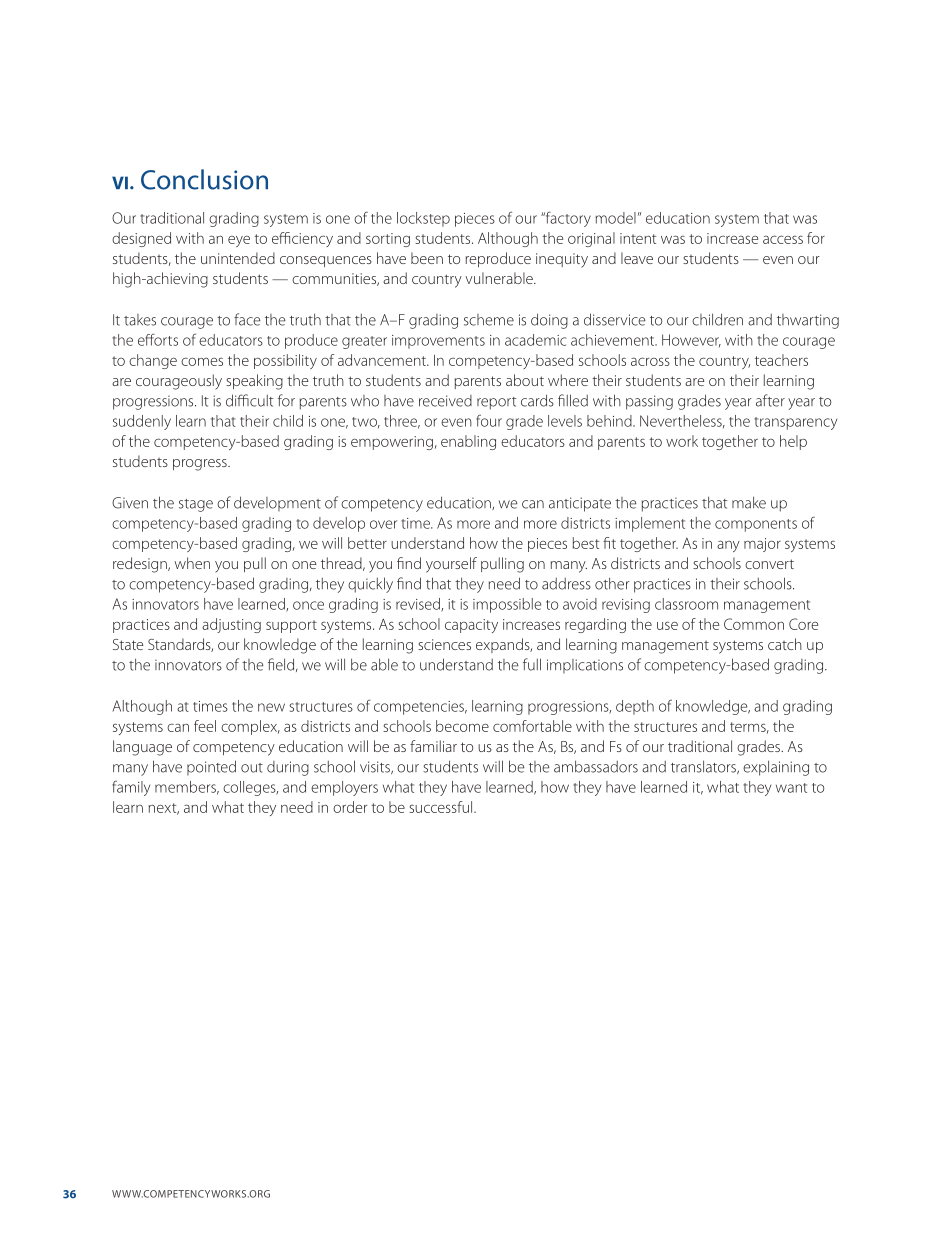  Describe the element at coordinates (383, 524) in the screenshot. I see `over` at that location.
